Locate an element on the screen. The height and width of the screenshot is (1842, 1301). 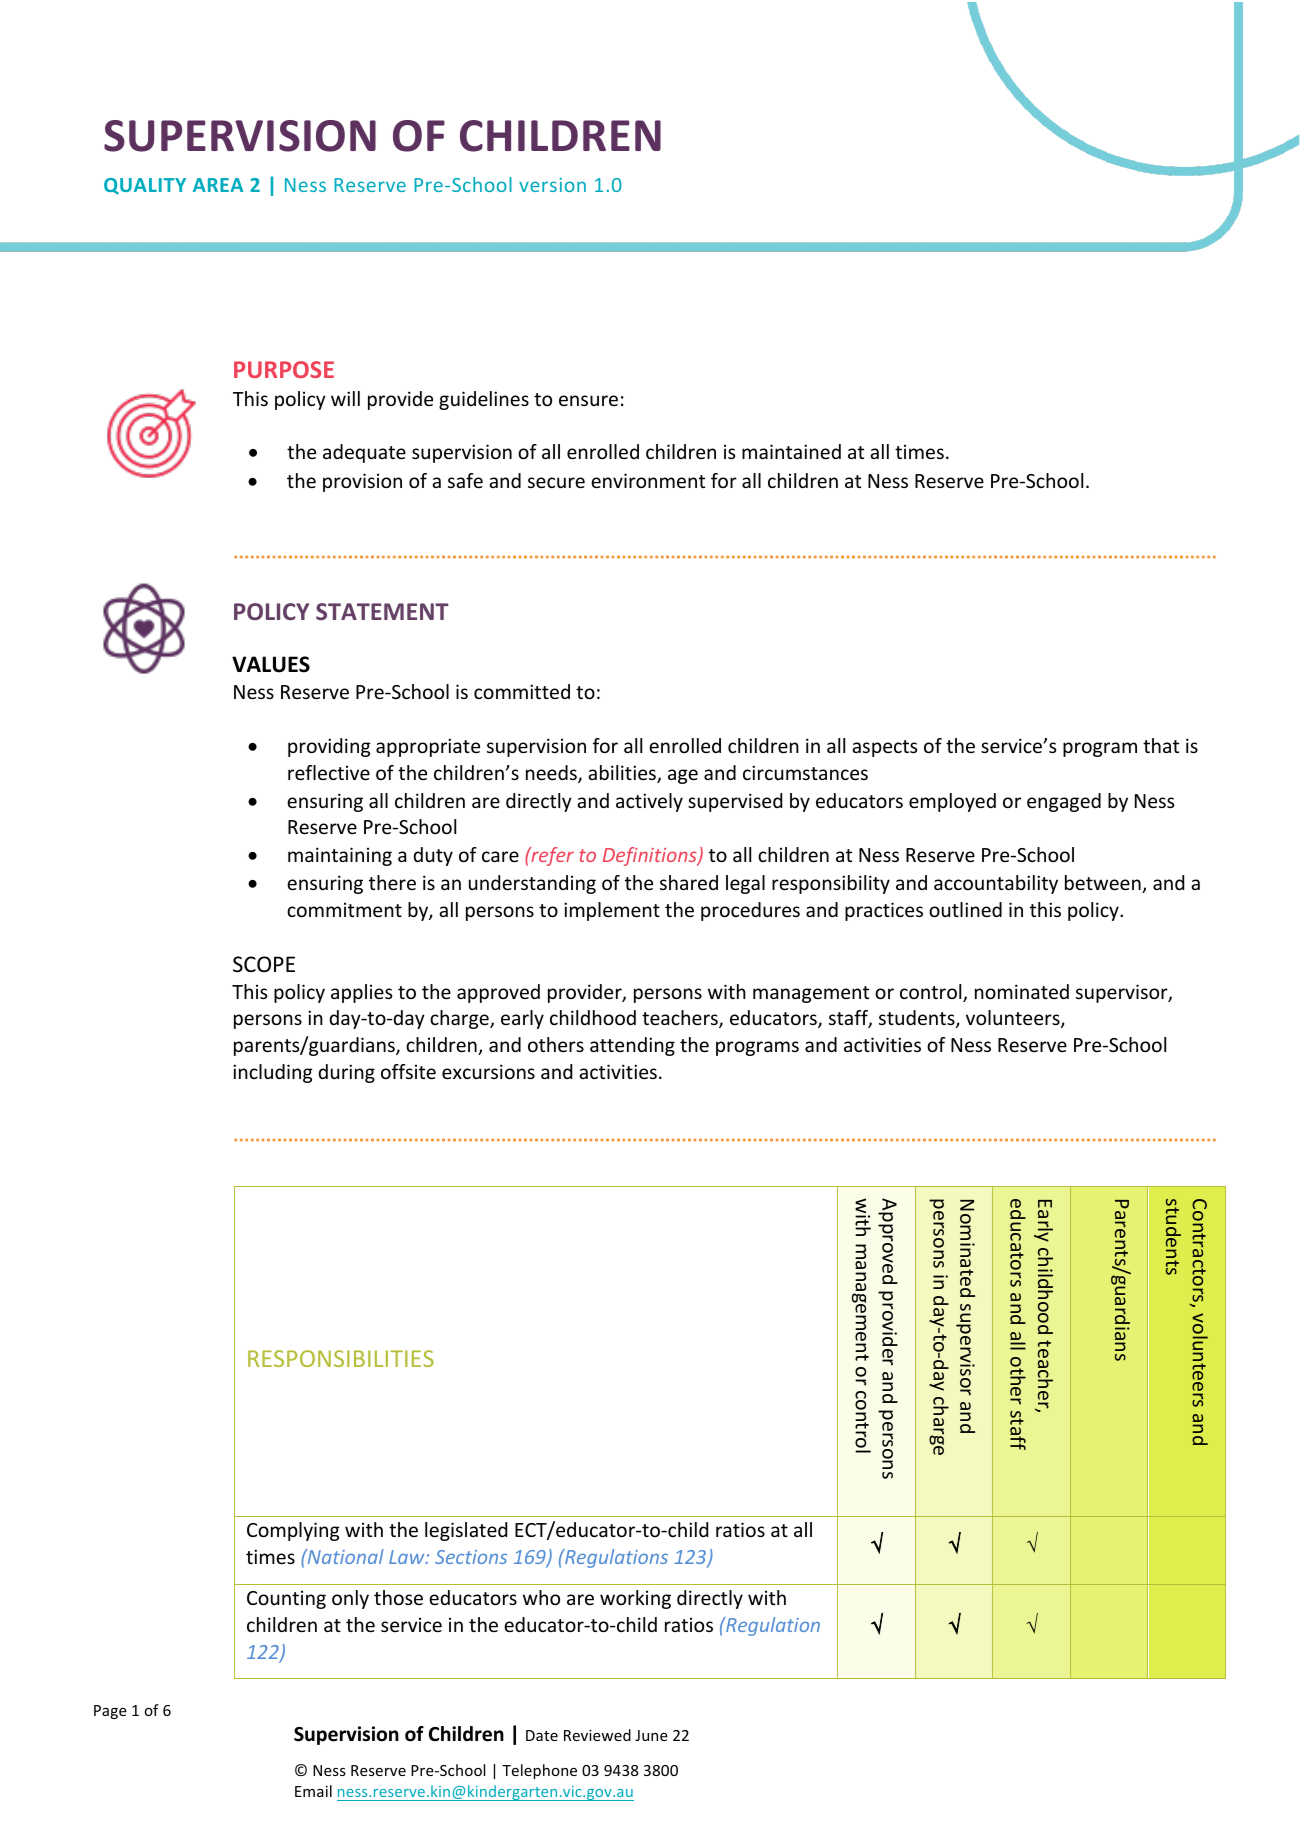
outlined is located at coordinates (965, 909).
